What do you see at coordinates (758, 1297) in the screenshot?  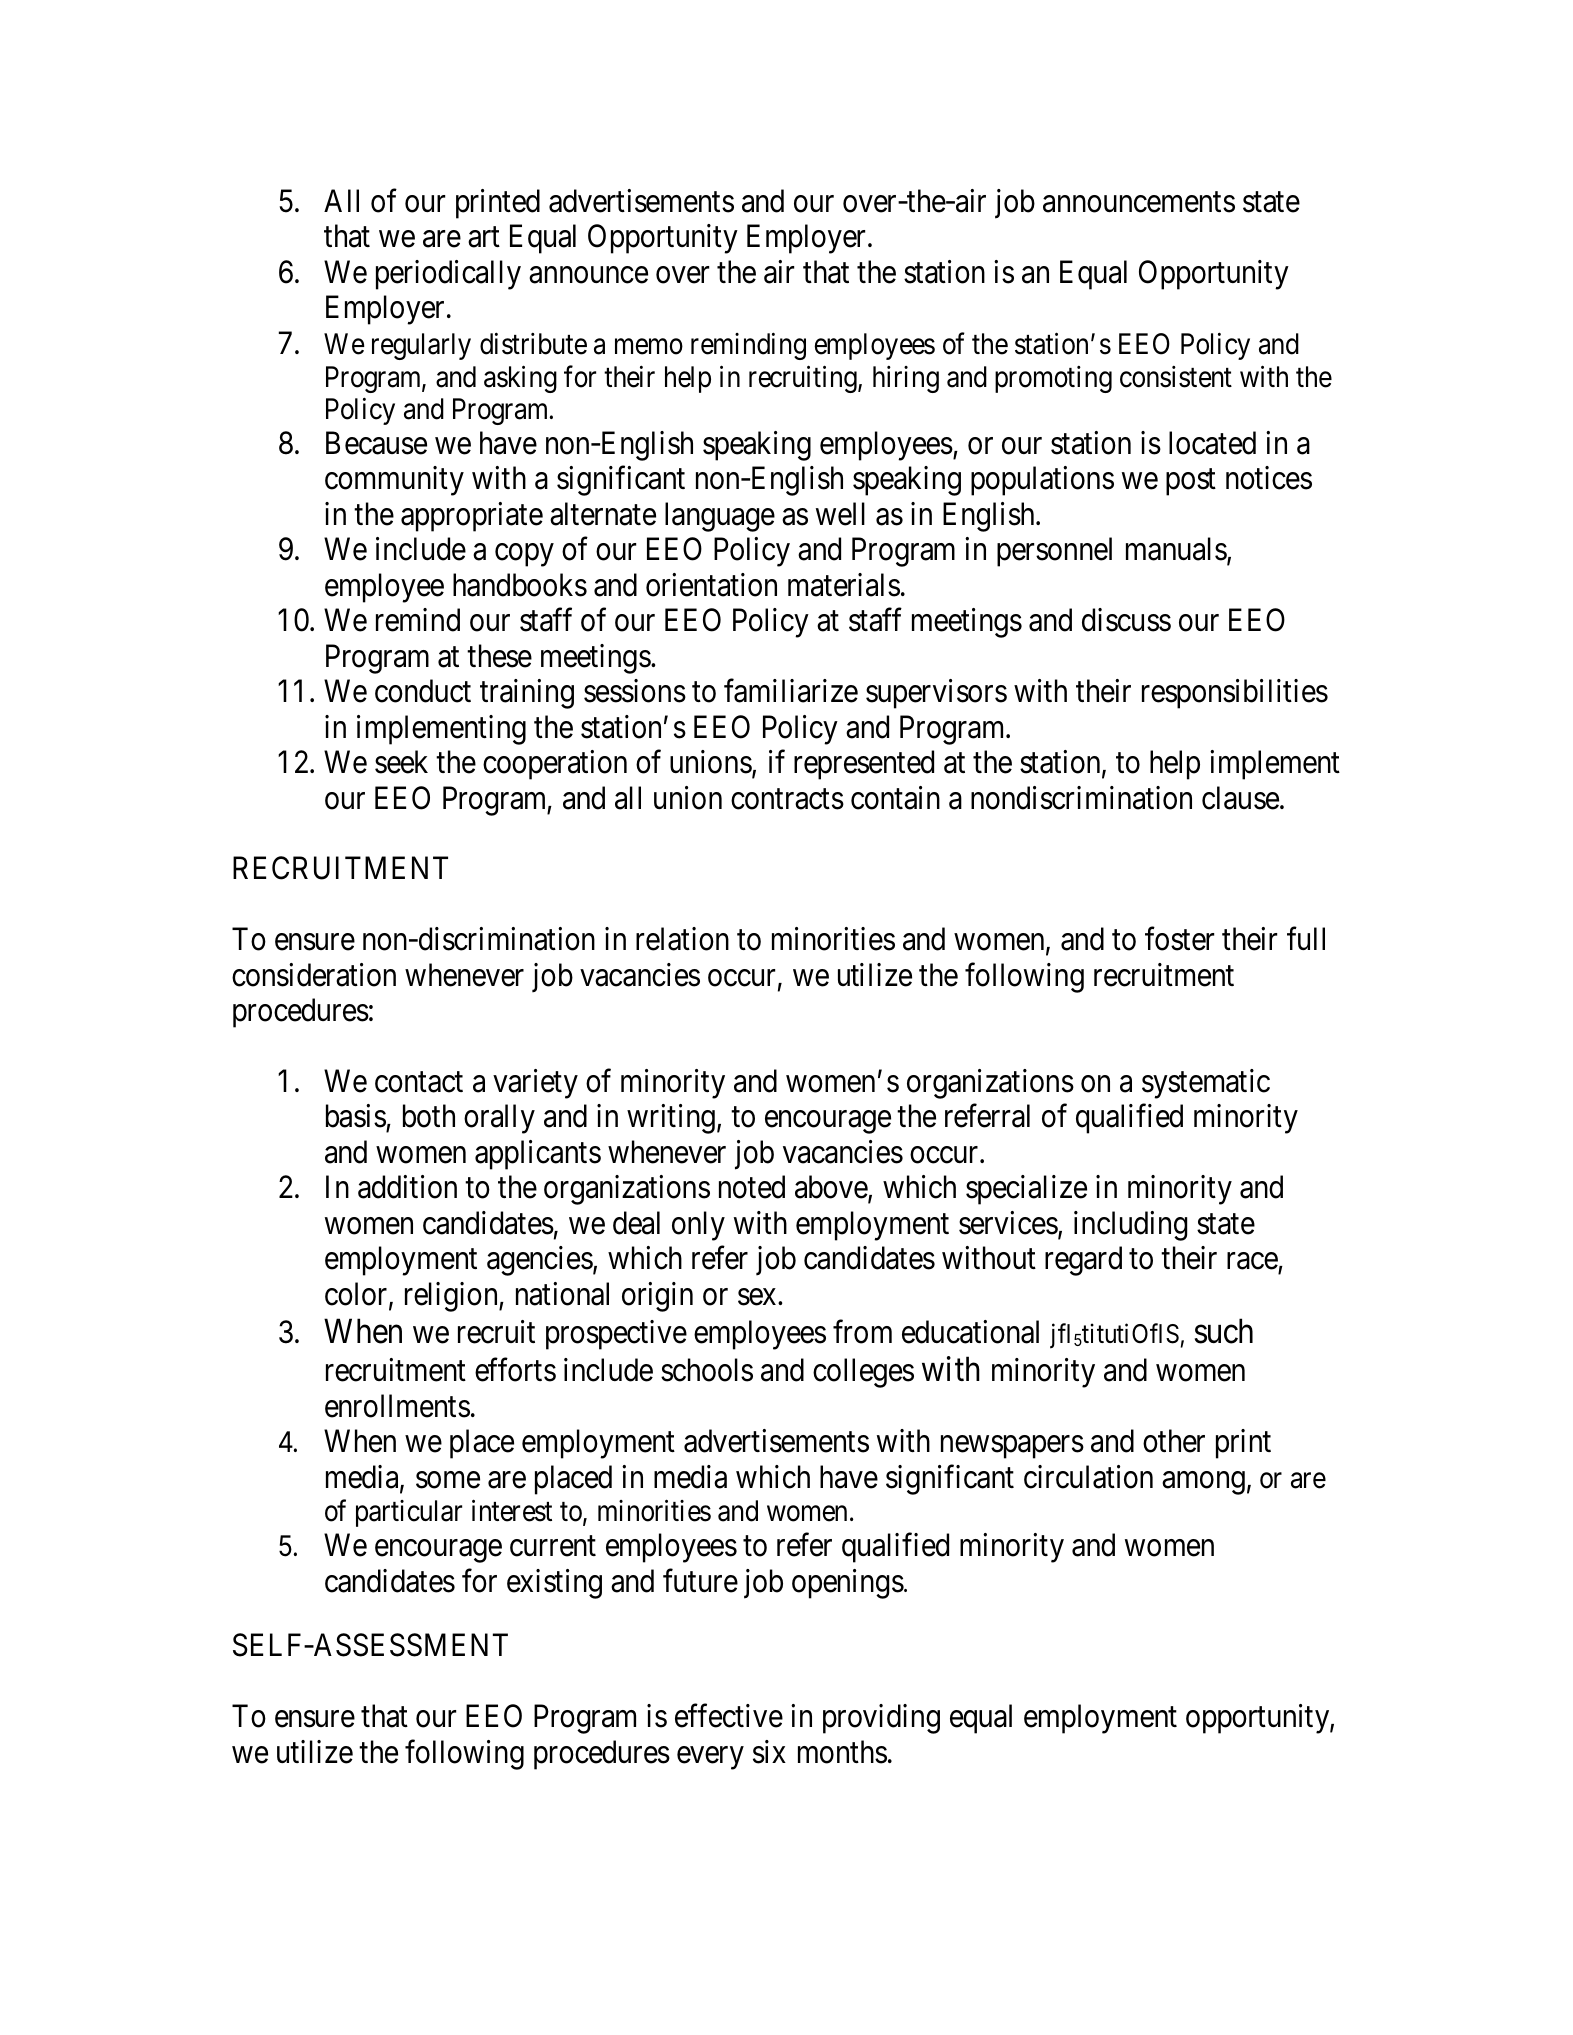 I see `sex` at bounding box center [758, 1297].
